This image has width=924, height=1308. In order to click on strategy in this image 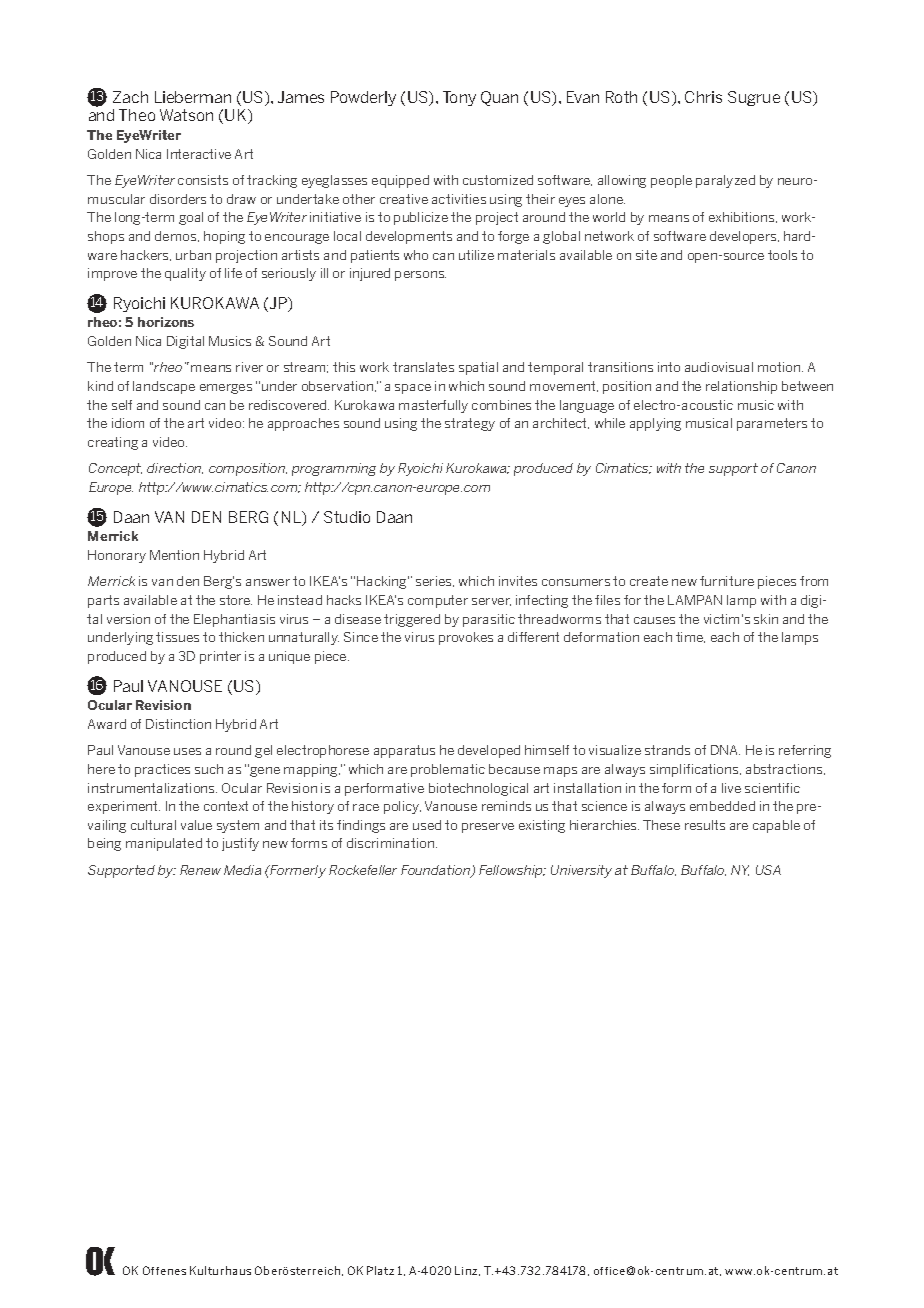, I will do `click(470, 424)`.
